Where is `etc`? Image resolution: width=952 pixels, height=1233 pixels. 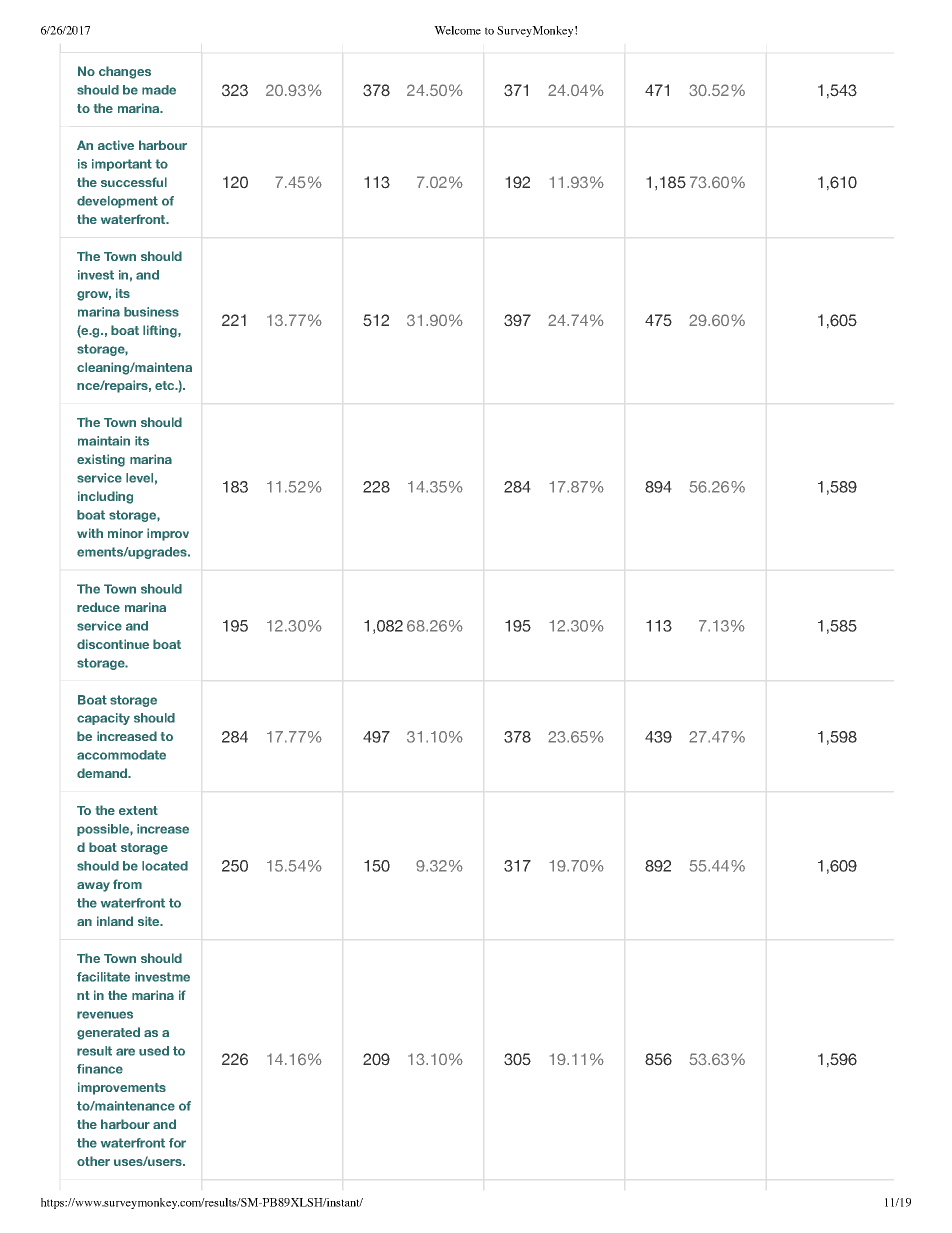 etc is located at coordinates (166, 385).
